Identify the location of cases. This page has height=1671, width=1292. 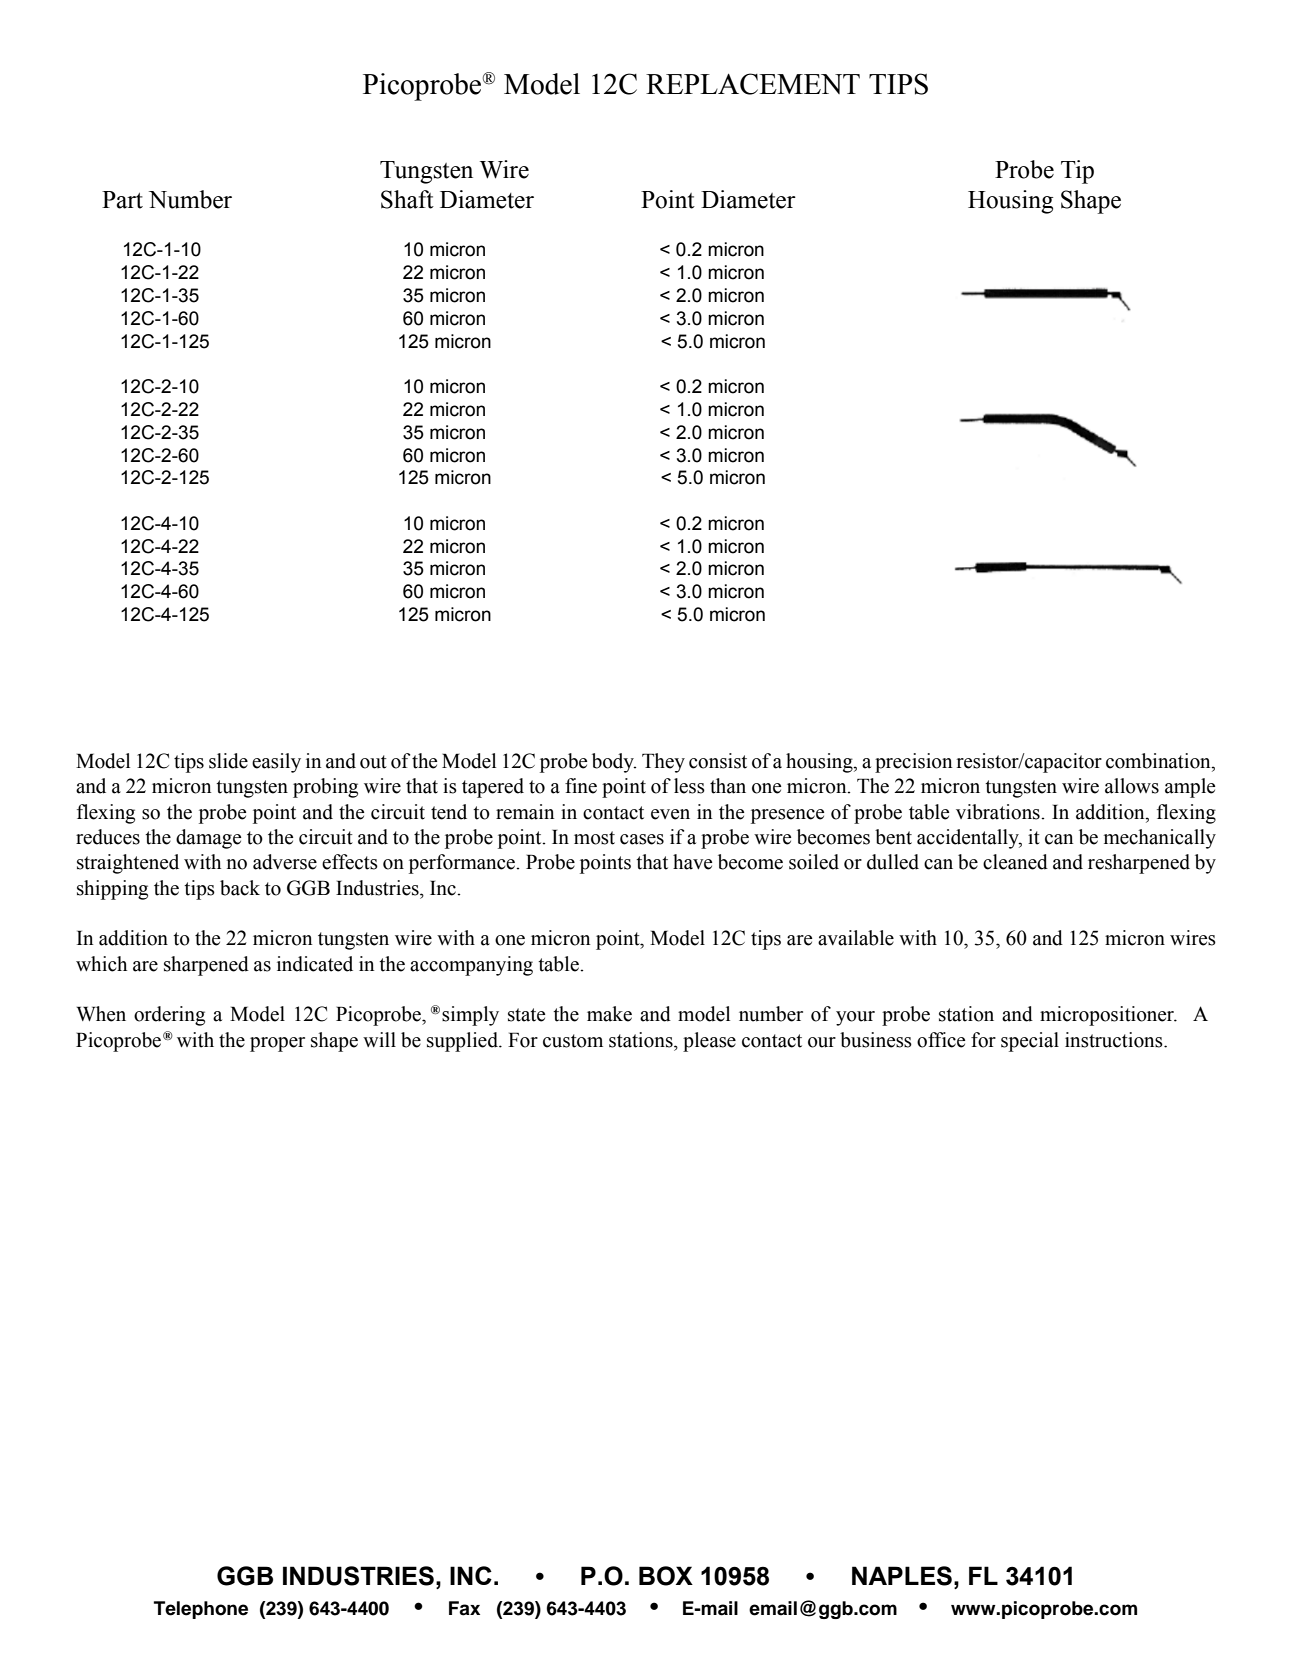
(642, 839).
